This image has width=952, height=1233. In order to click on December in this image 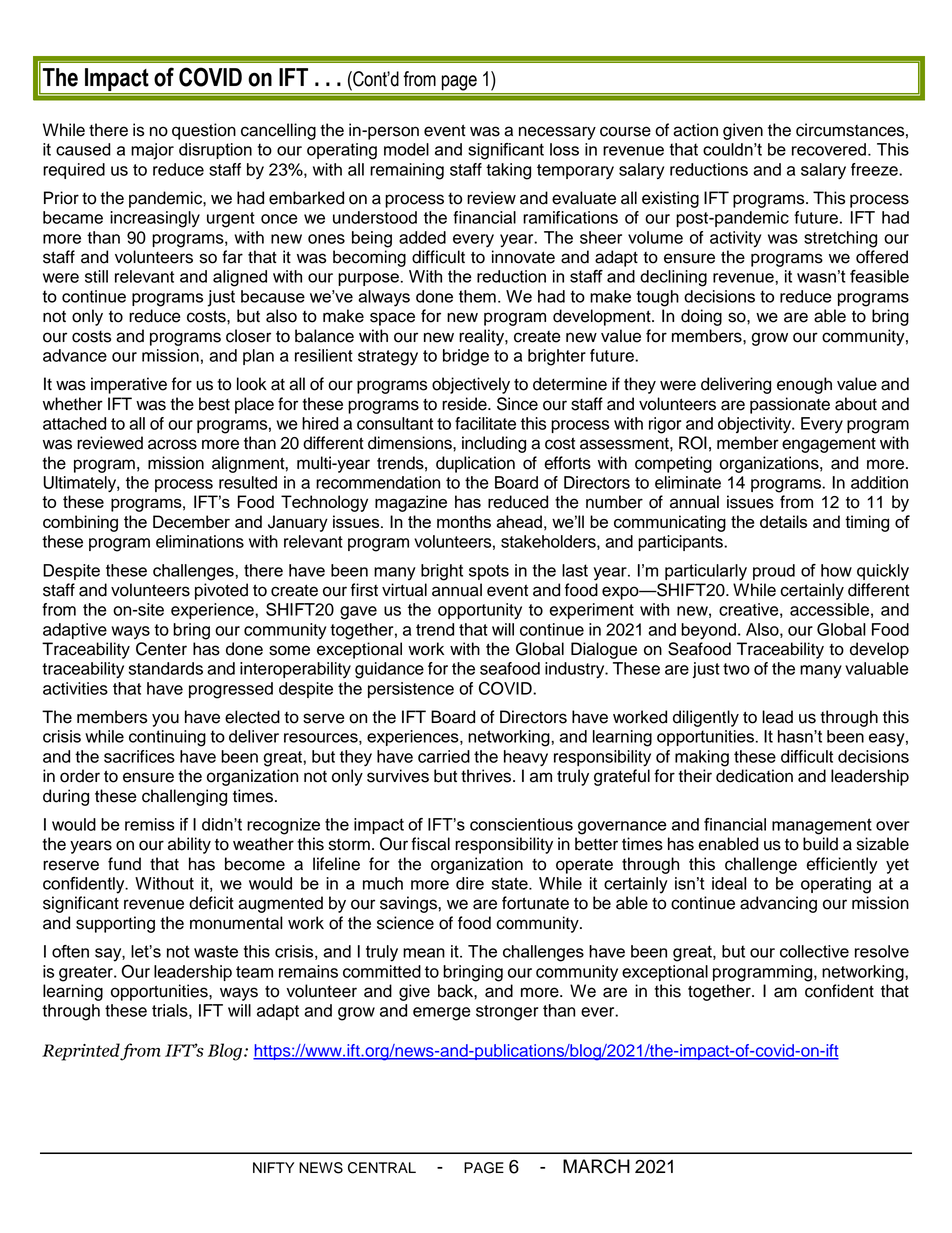, I will do `click(191, 521)`.
